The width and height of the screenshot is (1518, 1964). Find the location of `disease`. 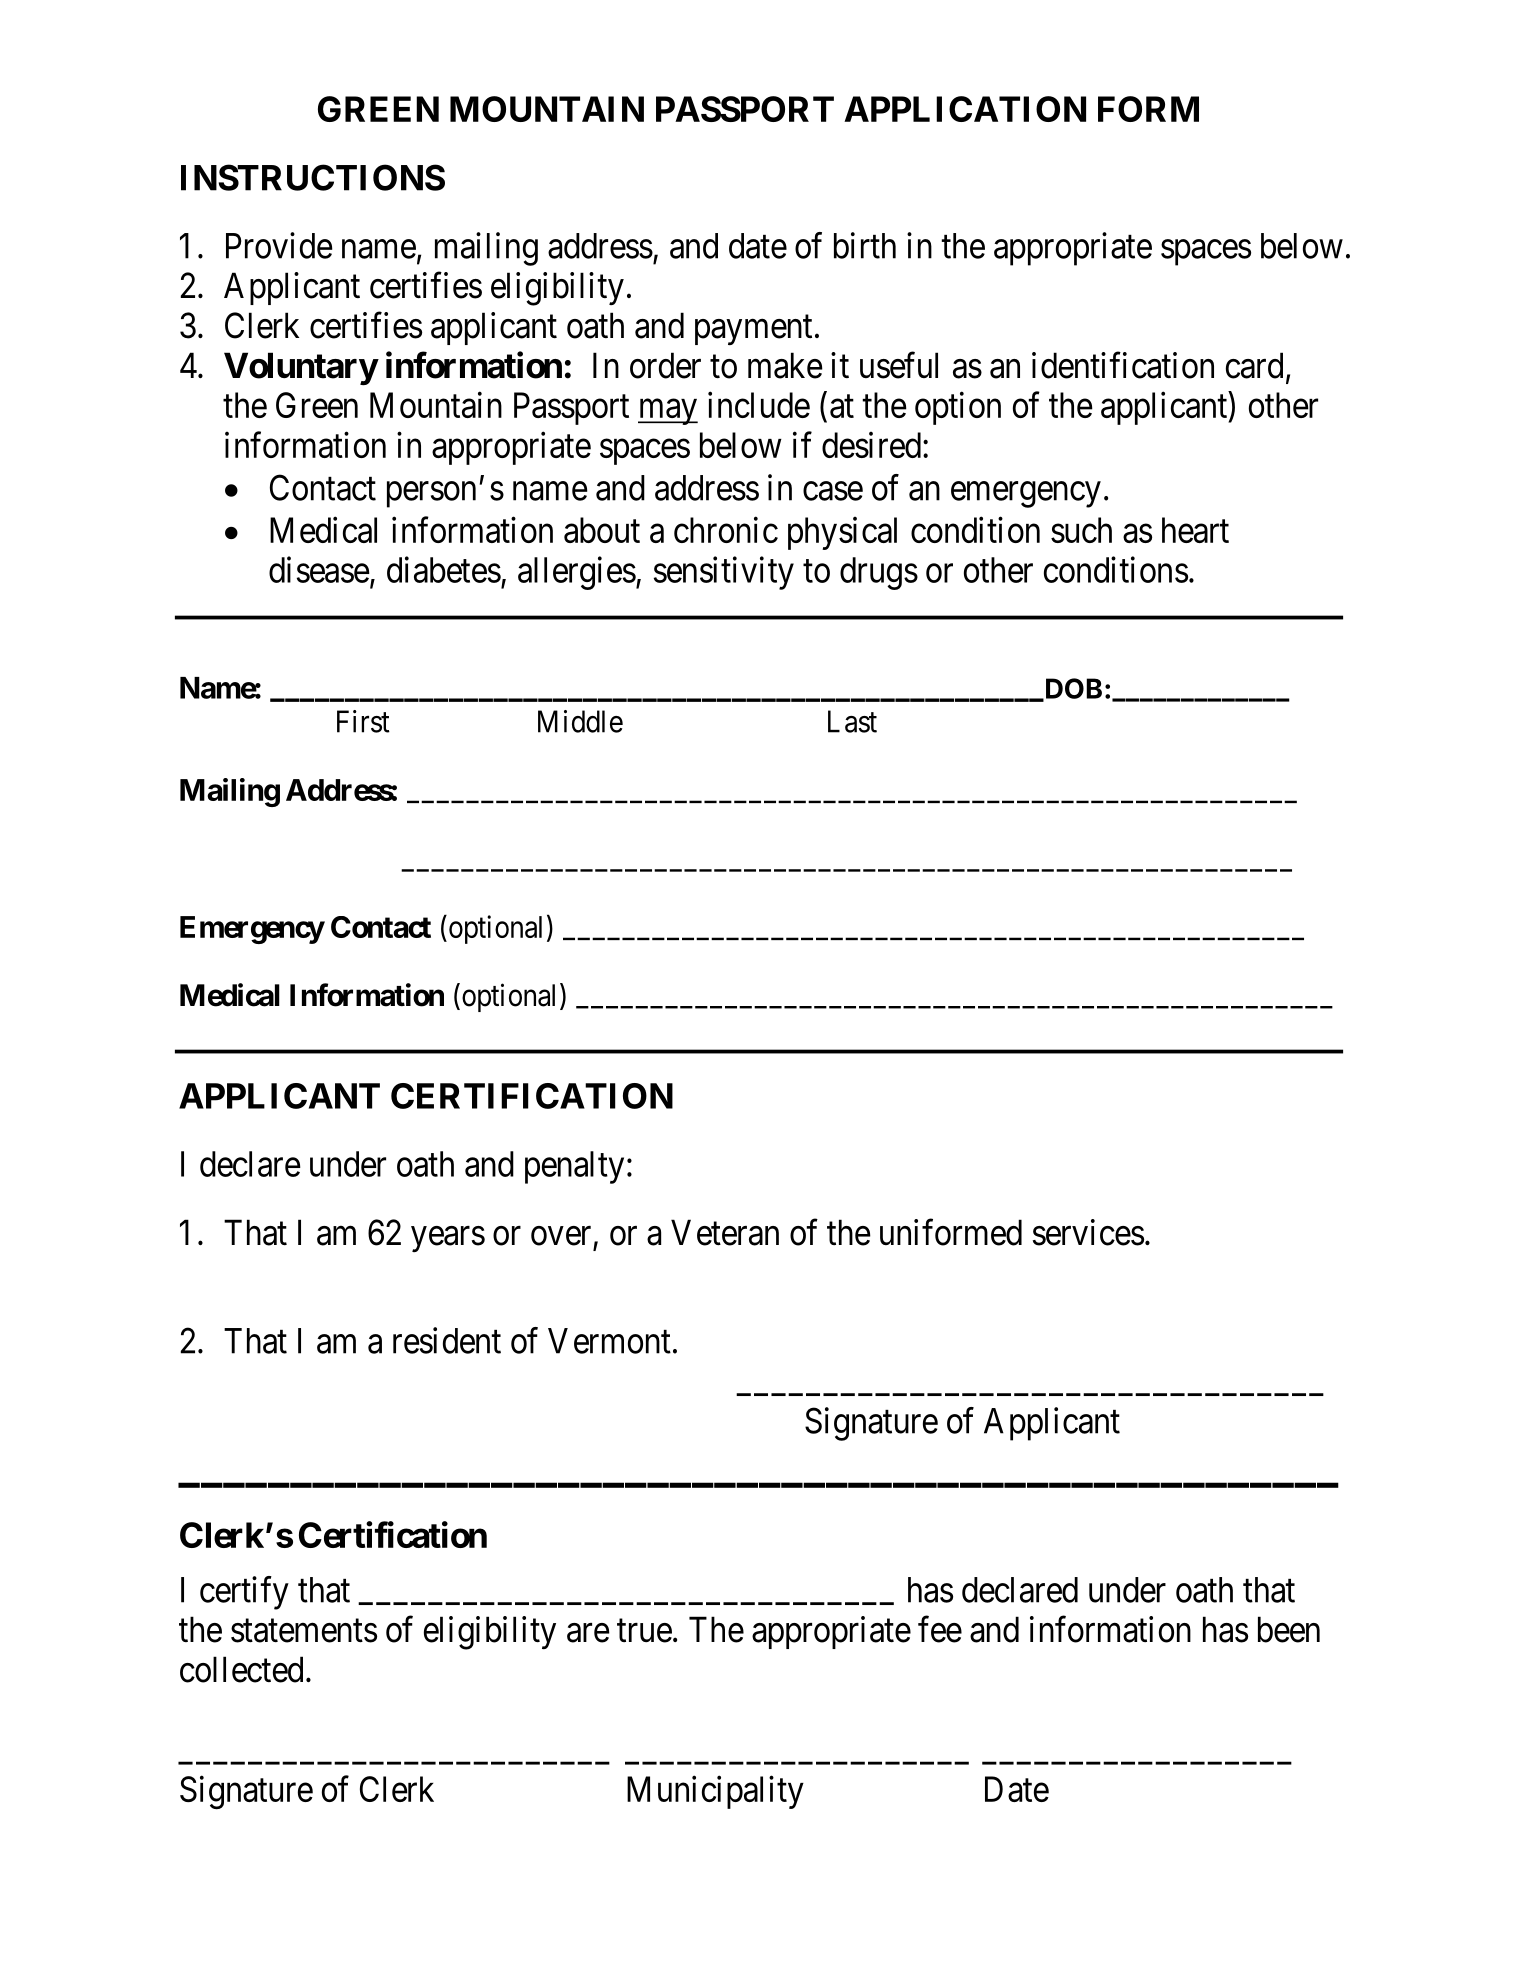

disease is located at coordinates (319, 569).
